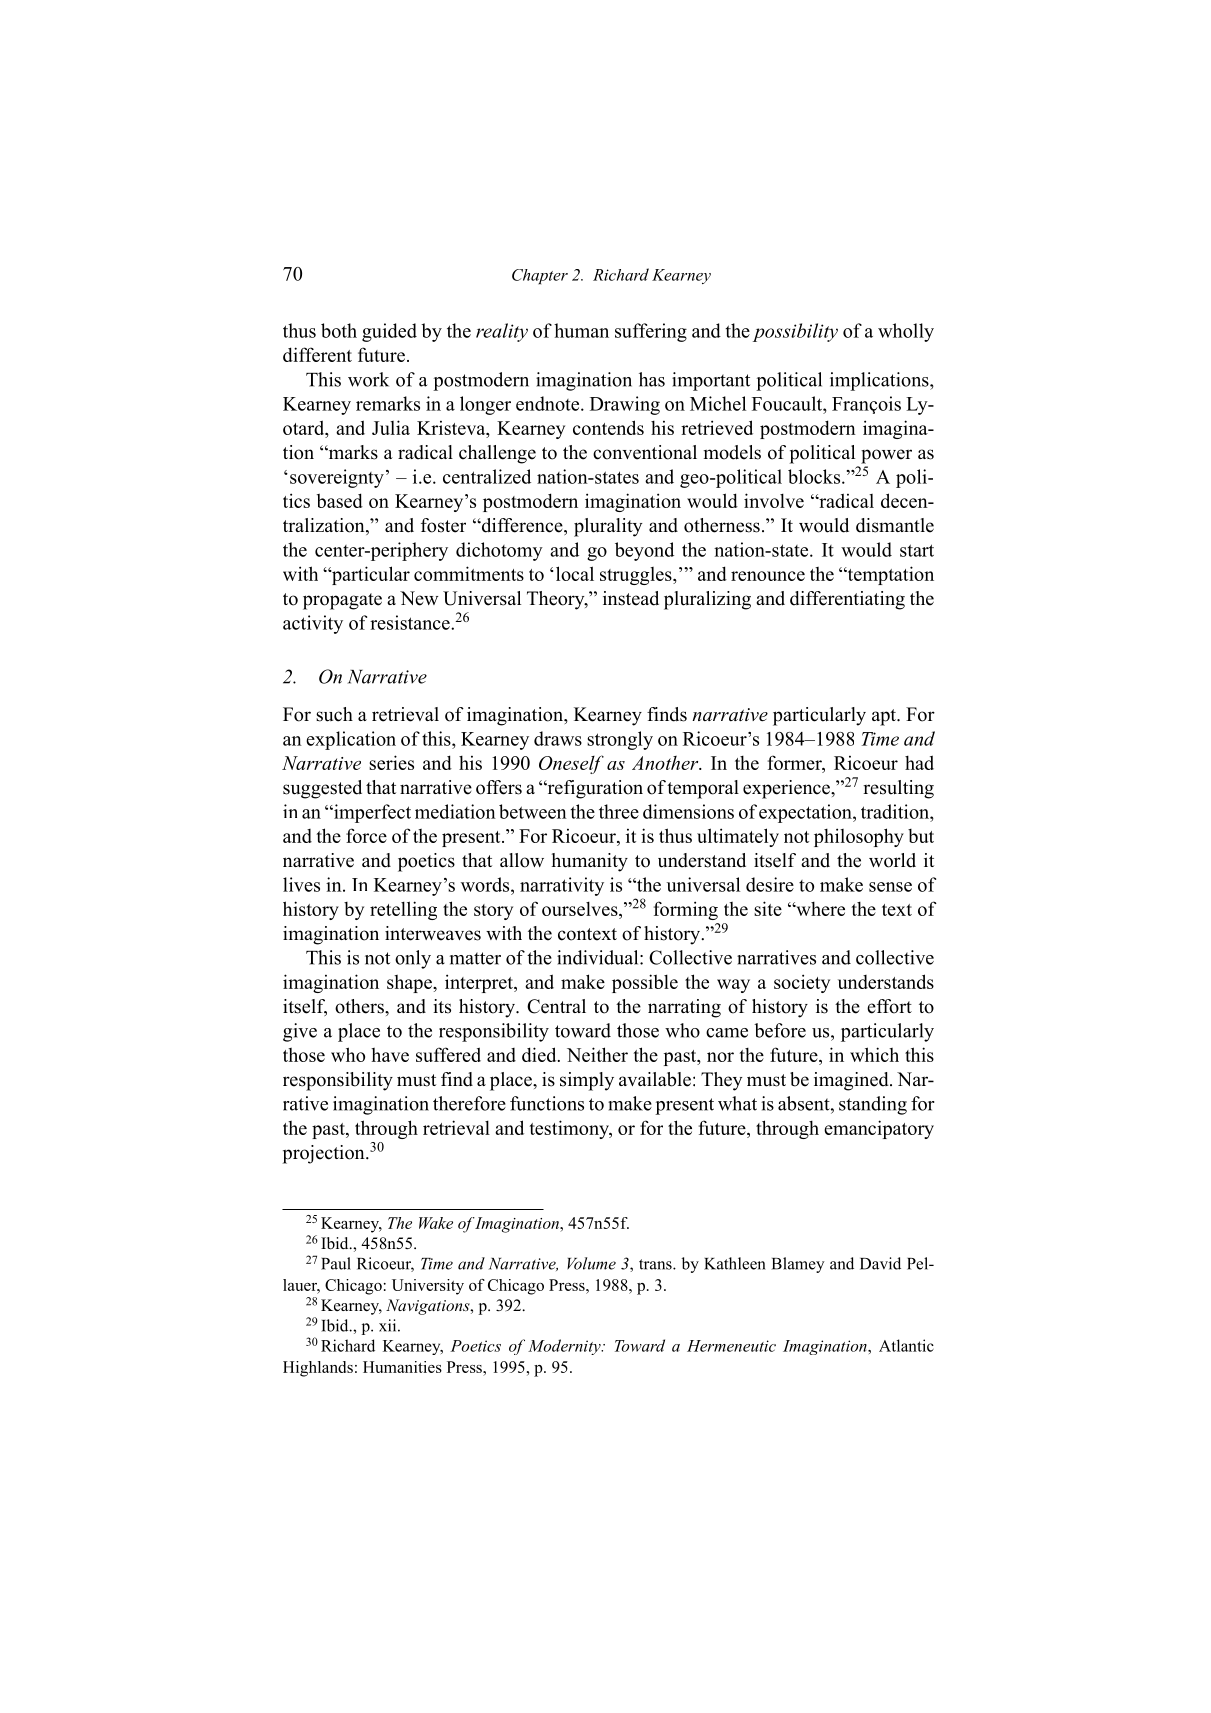  What do you see at coordinates (651, 332) in the screenshot?
I see `suffering` at bounding box center [651, 332].
